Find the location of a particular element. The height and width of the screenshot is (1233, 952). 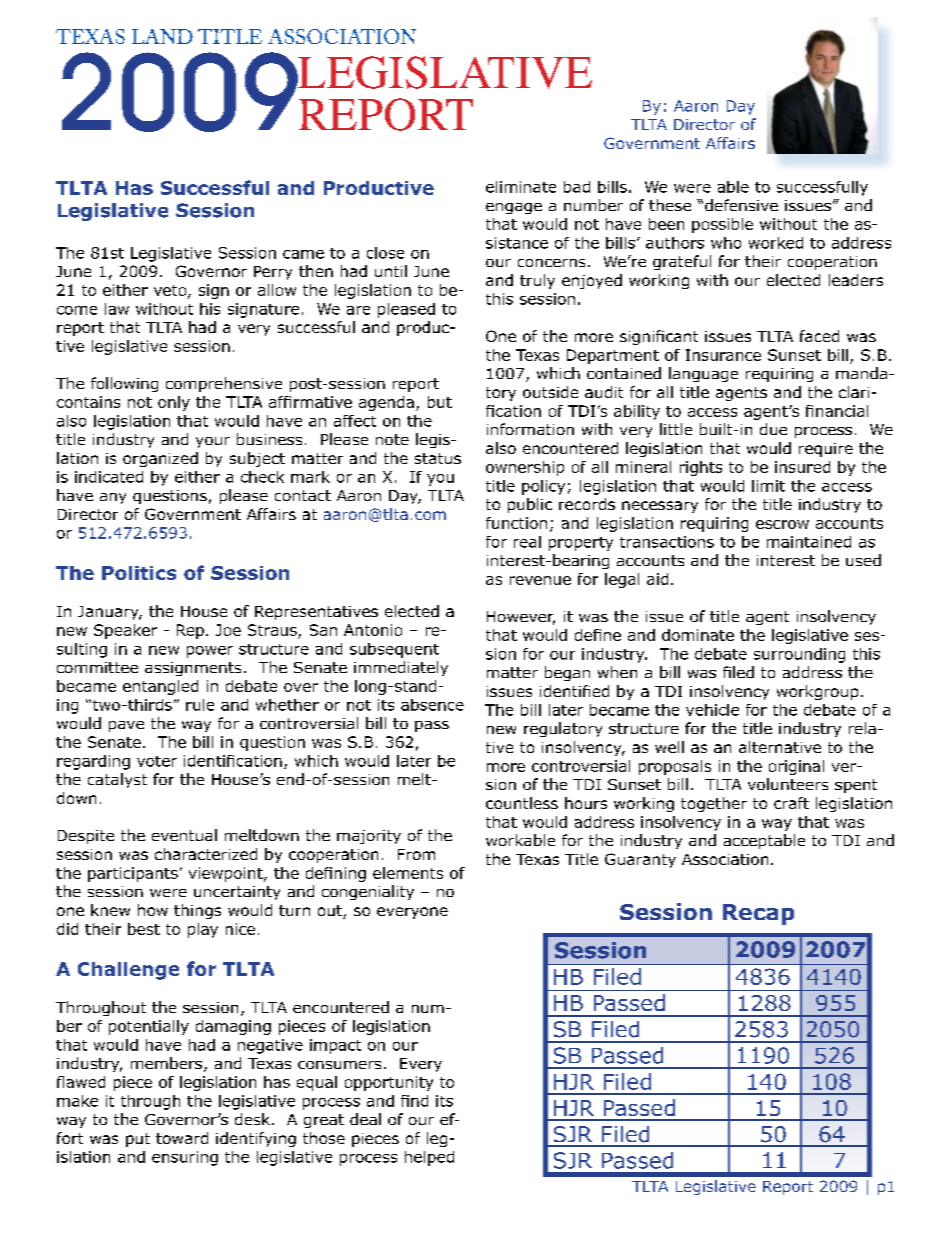

elements is located at coordinates (408, 873).
